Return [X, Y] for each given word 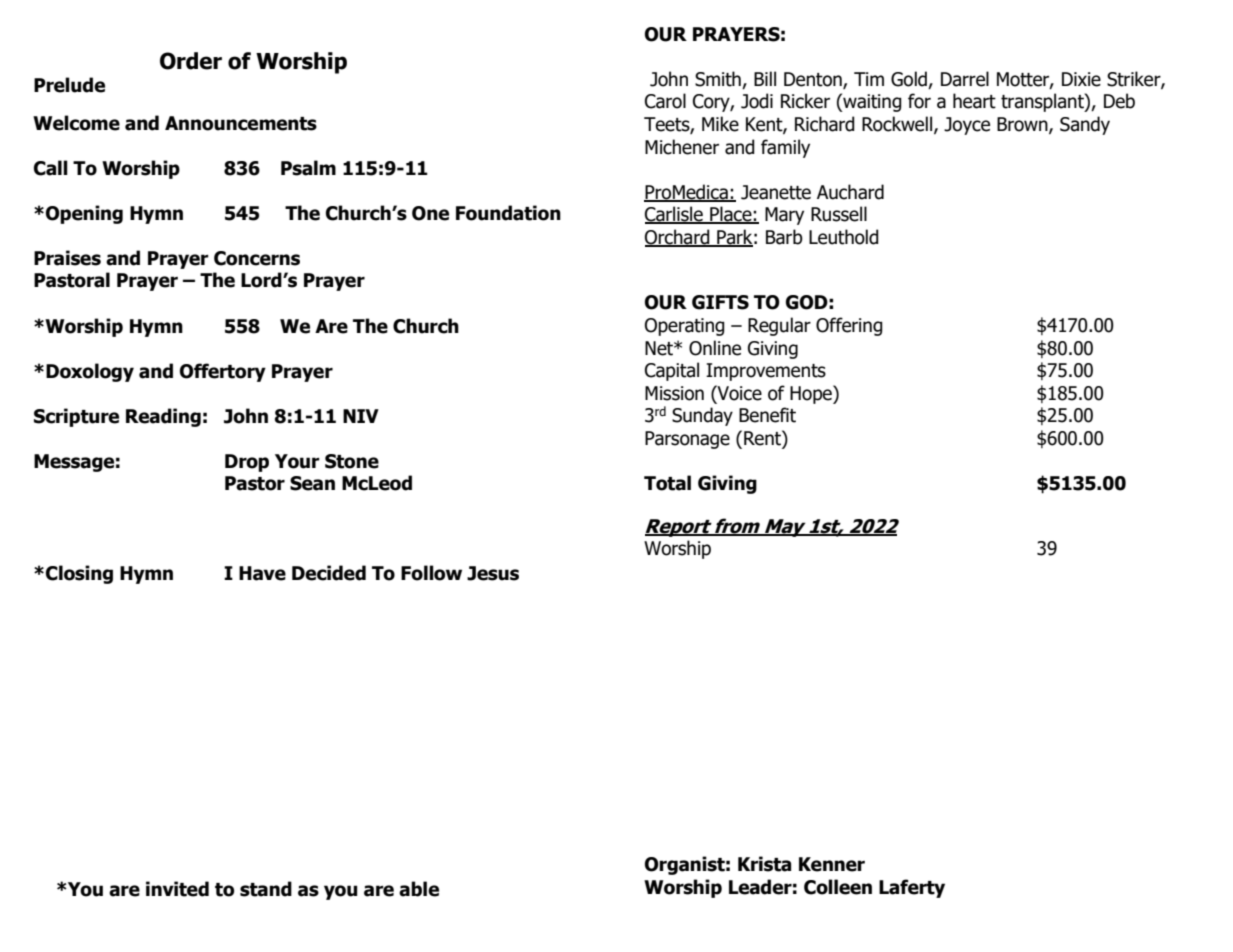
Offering [849, 326]
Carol [665, 101]
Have [262, 573]
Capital [672, 371]
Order [191, 61]
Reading [163, 417]
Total [667, 483]
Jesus [493, 573]
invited [177, 889]
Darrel [965, 79]
